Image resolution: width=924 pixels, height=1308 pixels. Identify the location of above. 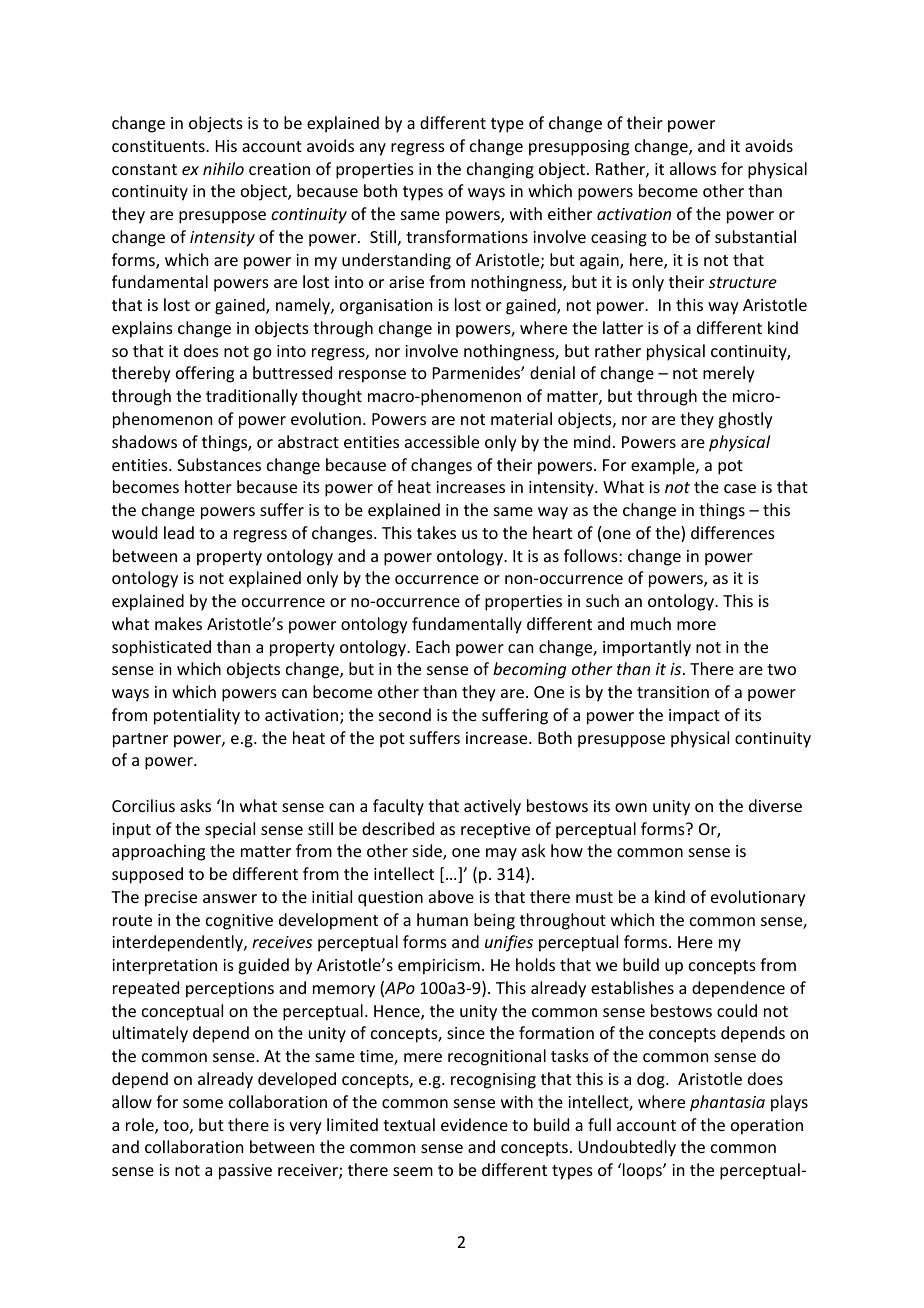
(451, 896).
